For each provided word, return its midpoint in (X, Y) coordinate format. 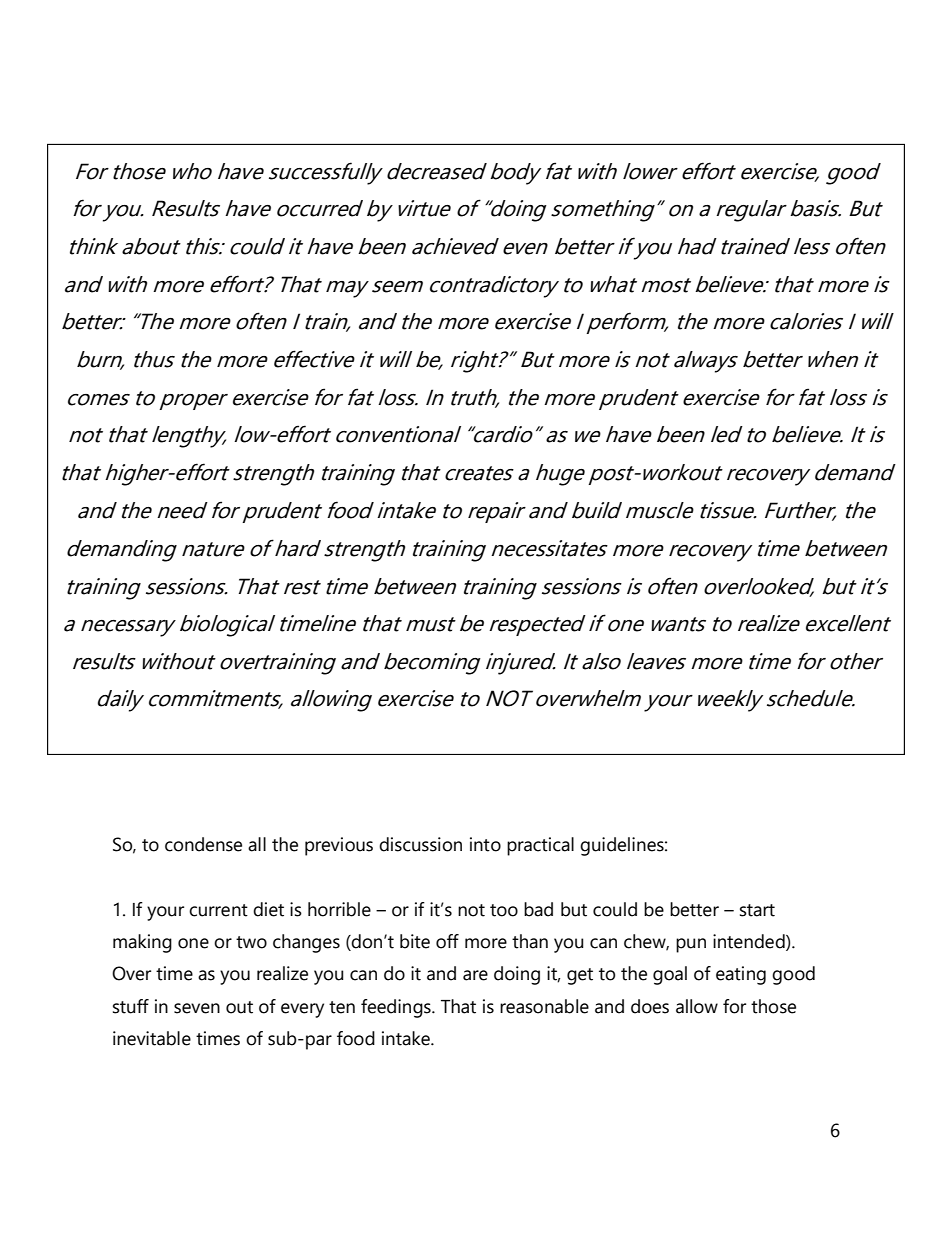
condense (203, 844)
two (251, 942)
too (504, 910)
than (530, 941)
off (447, 941)
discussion (420, 844)
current (218, 910)
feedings (397, 1008)
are (475, 975)
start (757, 910)
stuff (131, 1006)
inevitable (152, 1038)
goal (670, 975)
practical (540, 846)
